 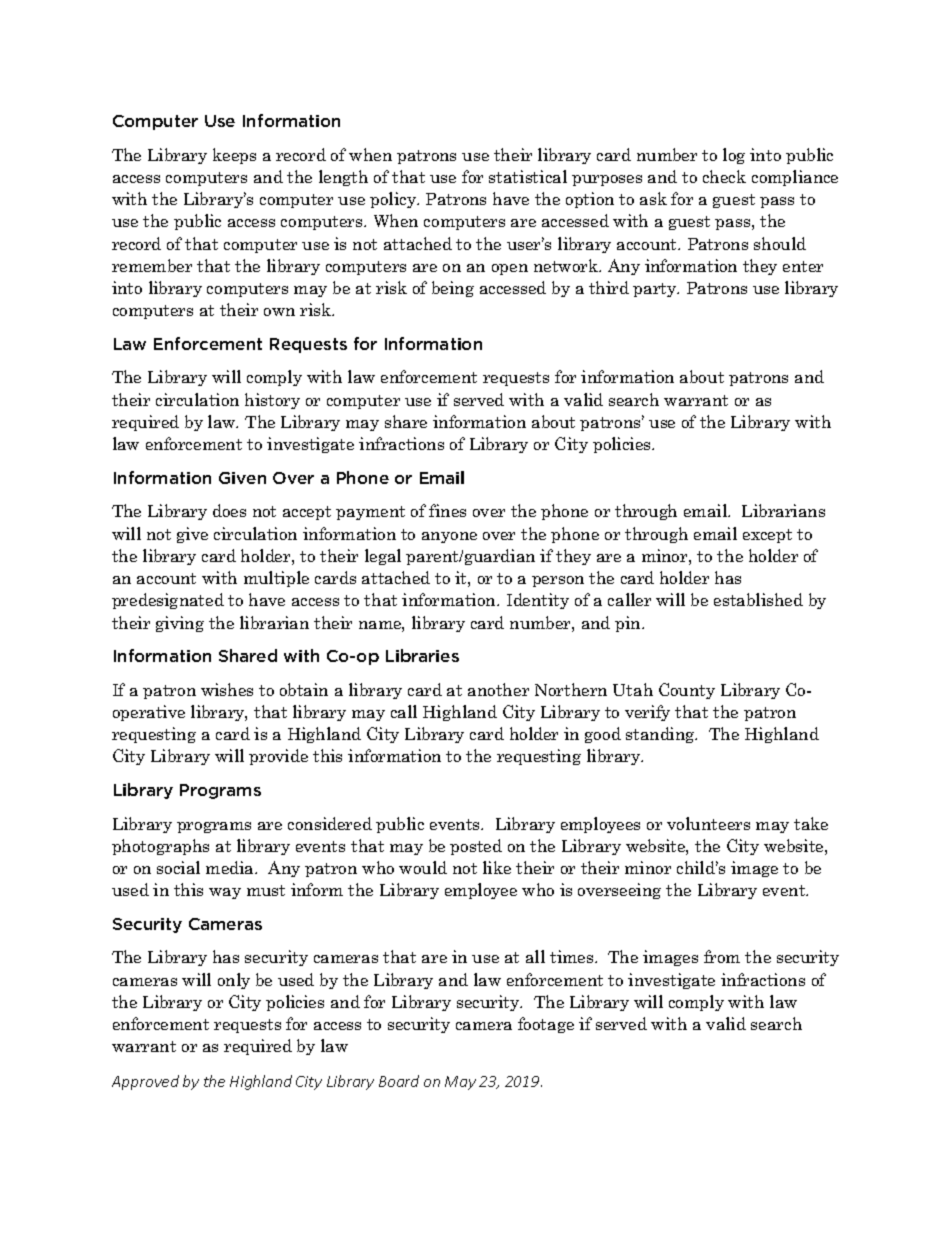 What do you see at coordinates (528, 176) in the document?
I see `statistical` at bounding box center [528, 176].
